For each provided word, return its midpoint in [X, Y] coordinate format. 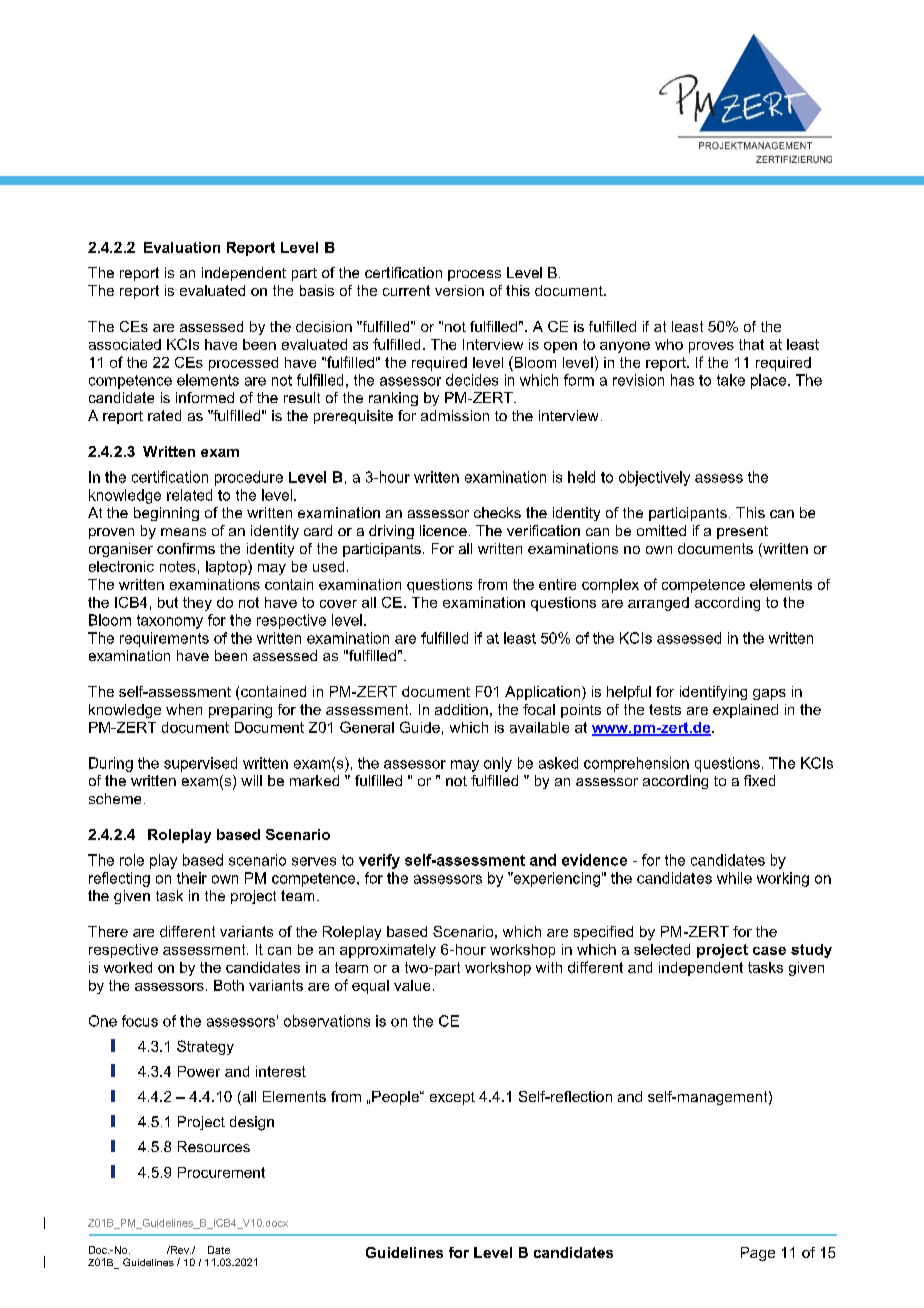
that [751, 344]
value [412, 985]
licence [443, 530]
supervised [200, 764]
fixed [759, 780]
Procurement [221, 1172]
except [452, 1098]
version [459, 290]
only [498, 764]
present [742, 532]
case [769, 951]
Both [229, 985]
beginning [166, 514]
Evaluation [182, 247]
